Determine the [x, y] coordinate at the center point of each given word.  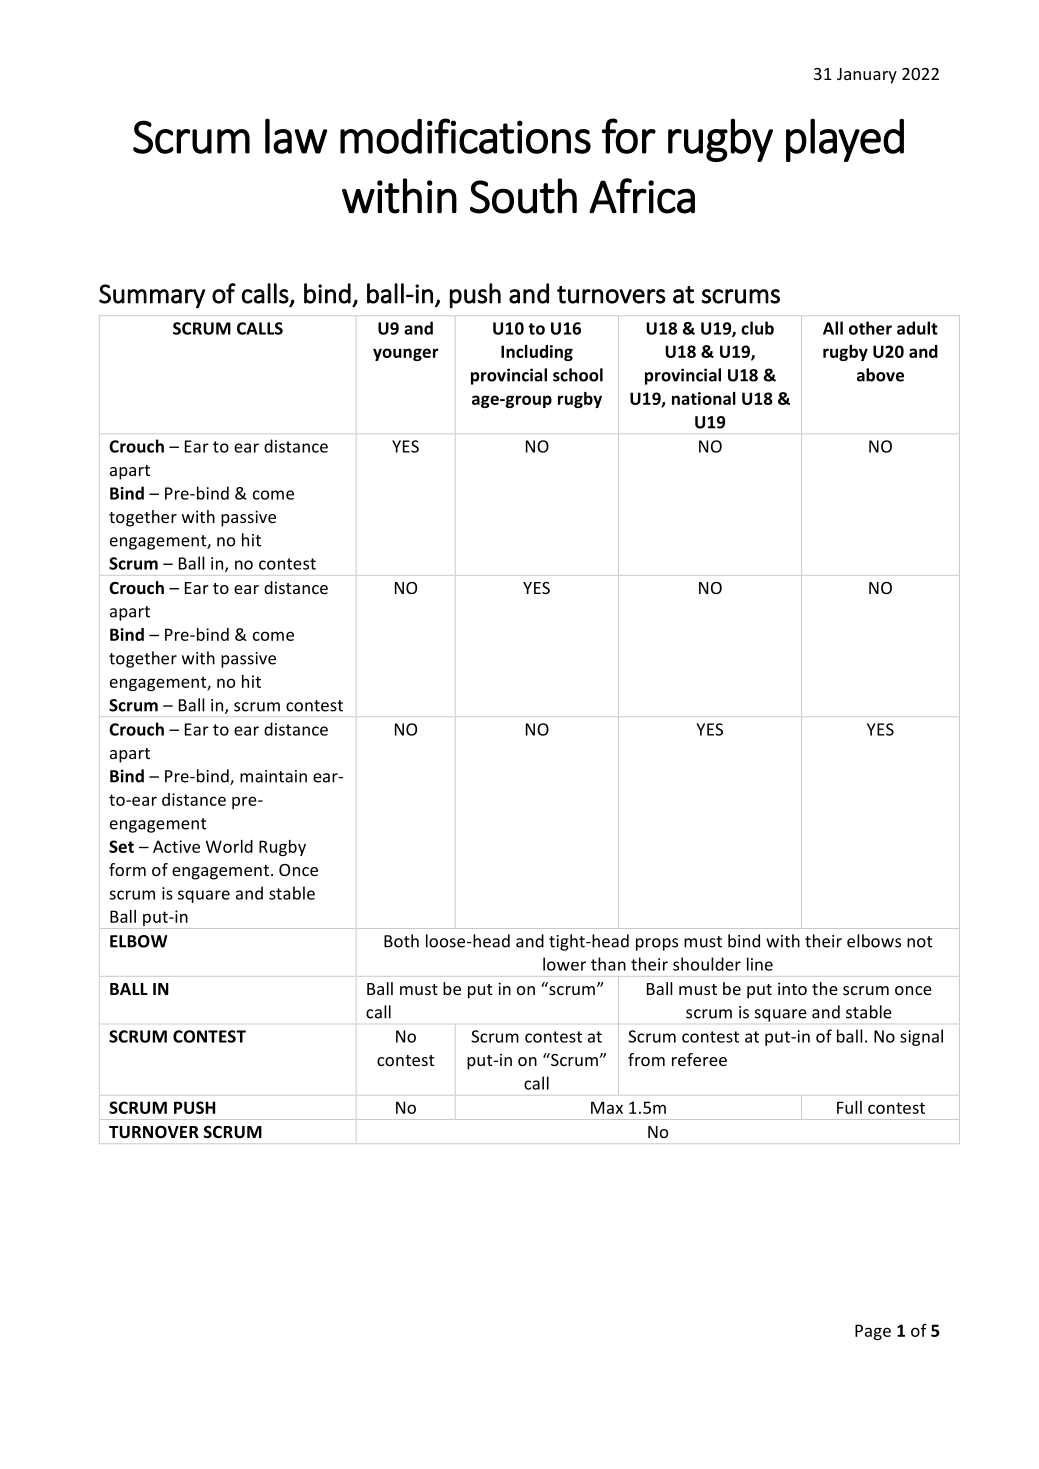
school [578, 375]
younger [406, 354]
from [646, 1059]
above [880, 375]
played [845, 140]
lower [564, 964]
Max [607, 1107]
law [296, 136]
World [229, 846]
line [760, 964]
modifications [465, 136]
